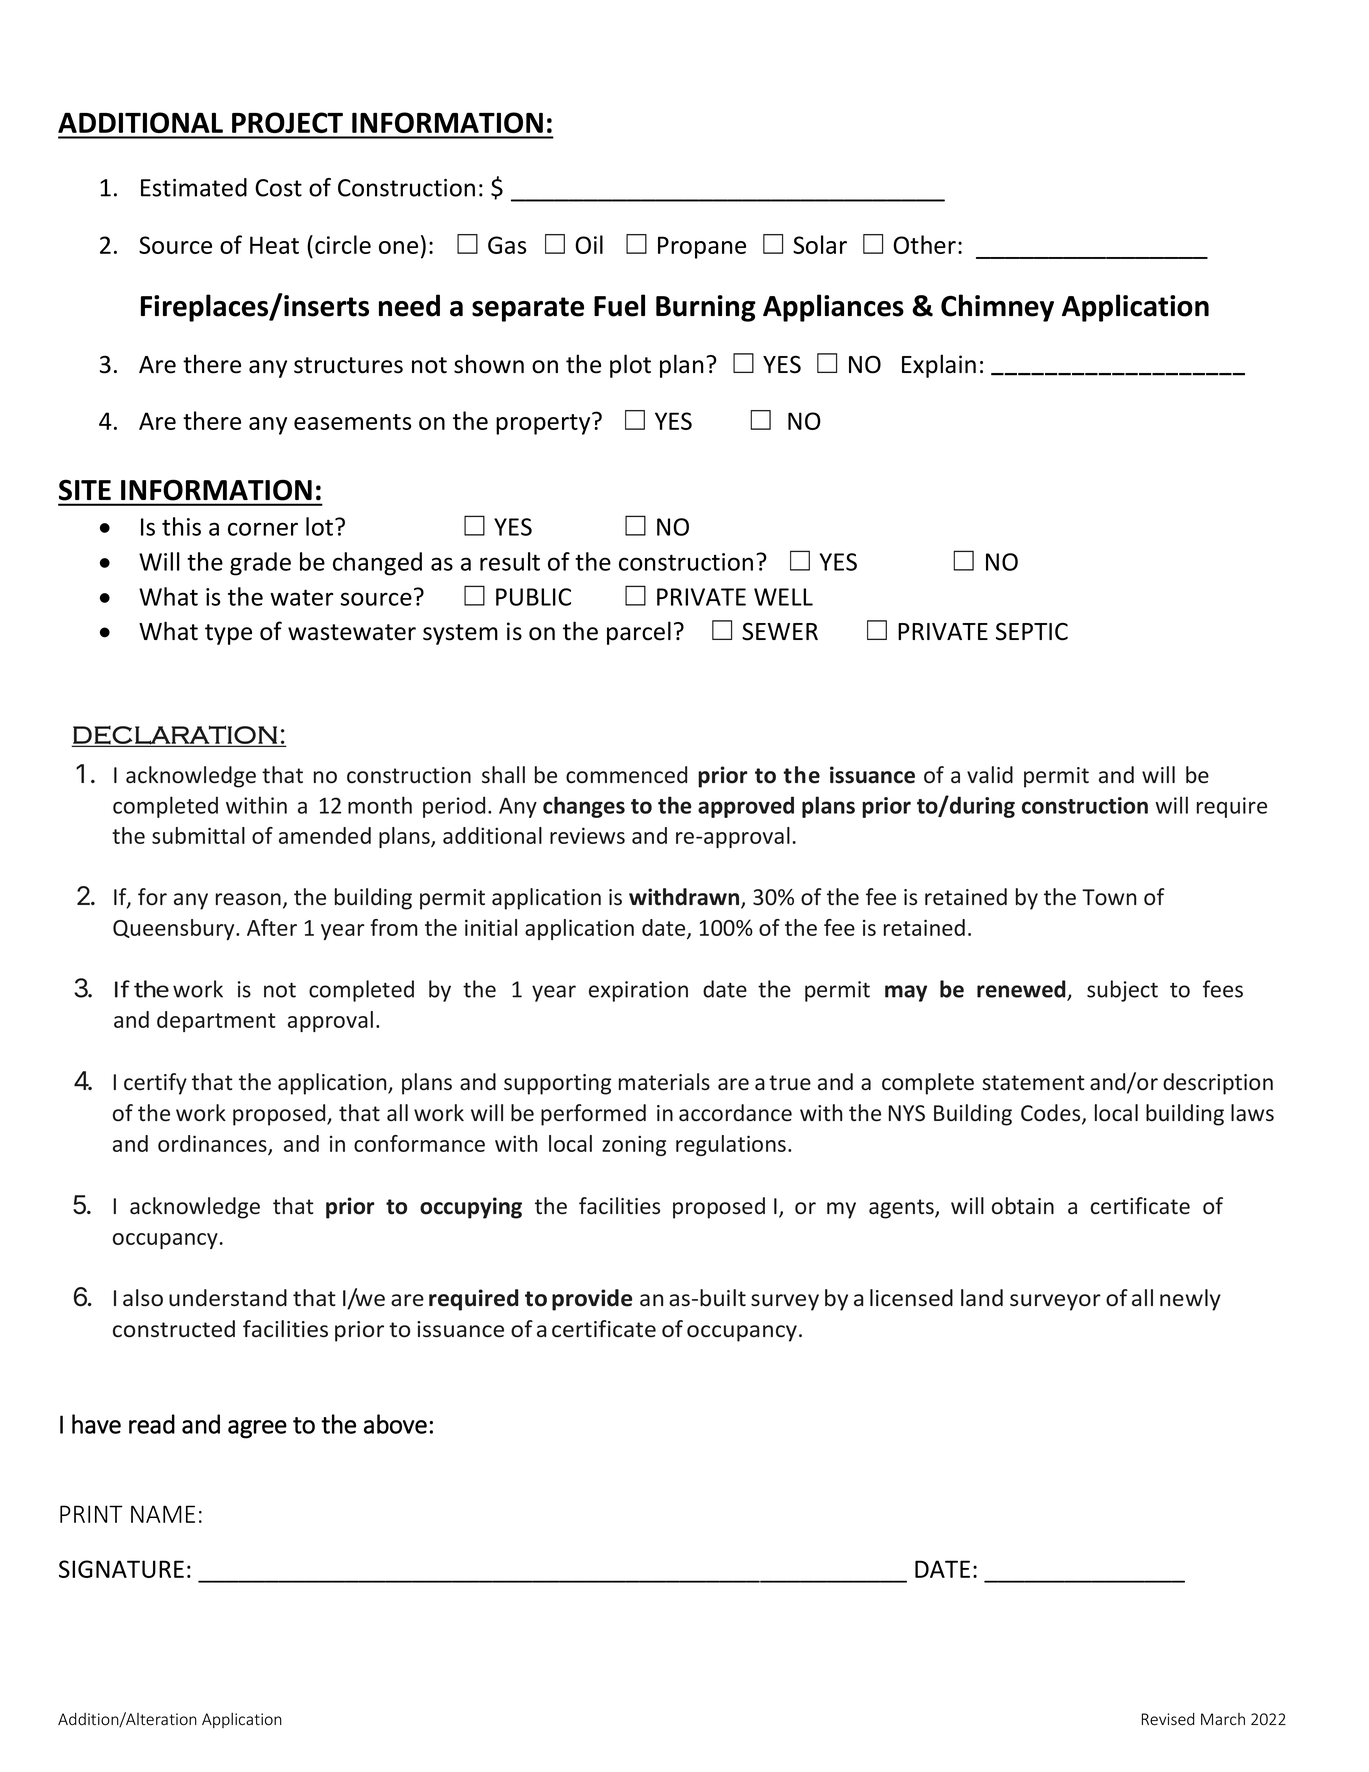 The image size is (1369, 1772). Describe the element at coordinates (257, 1429) in the screenshot. I see `agree` at that location.
